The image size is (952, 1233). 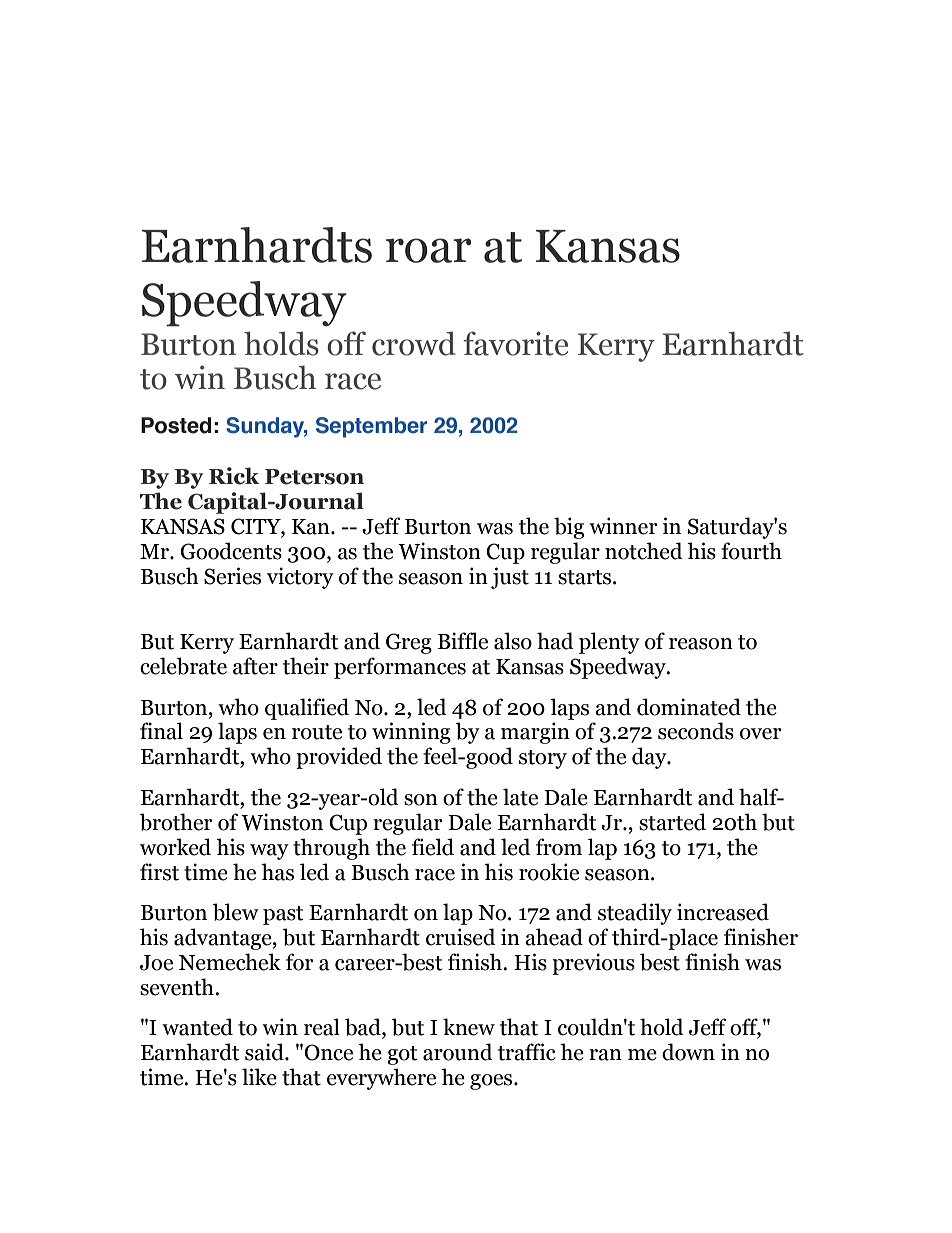 What do you see at coordinates (672, 822) in the page?
I see `started` at bounding box center [672, 822].
